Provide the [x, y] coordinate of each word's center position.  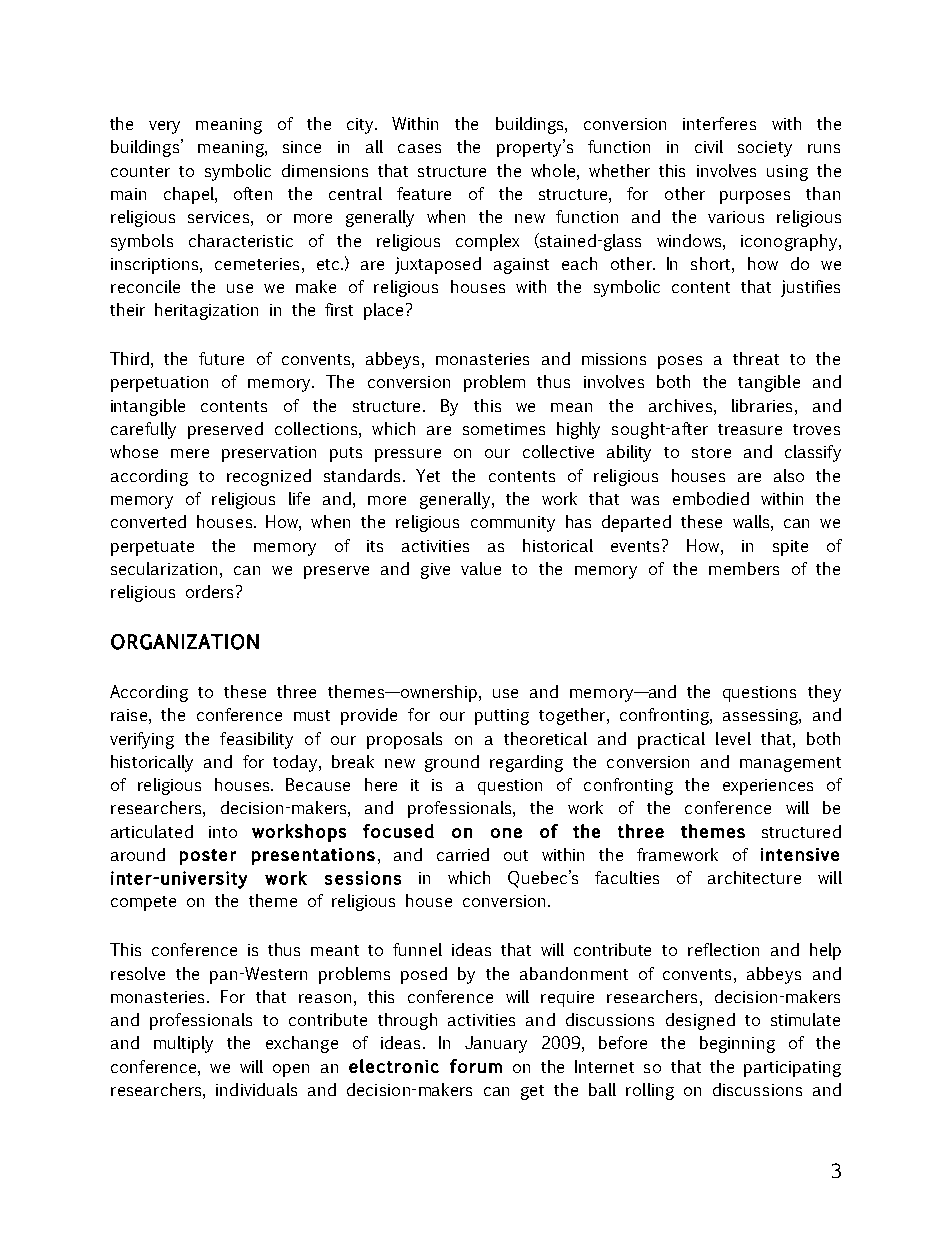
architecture [754, 877]
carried [463, 854]
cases [419, 148]
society [765, 149]
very [164, 127]
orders [211, 591]
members [744, 568]
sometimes [504, 429]
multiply [183, 1044]
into [223, 832]
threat [756, 358]
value [481, 568]
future [221, 358]
